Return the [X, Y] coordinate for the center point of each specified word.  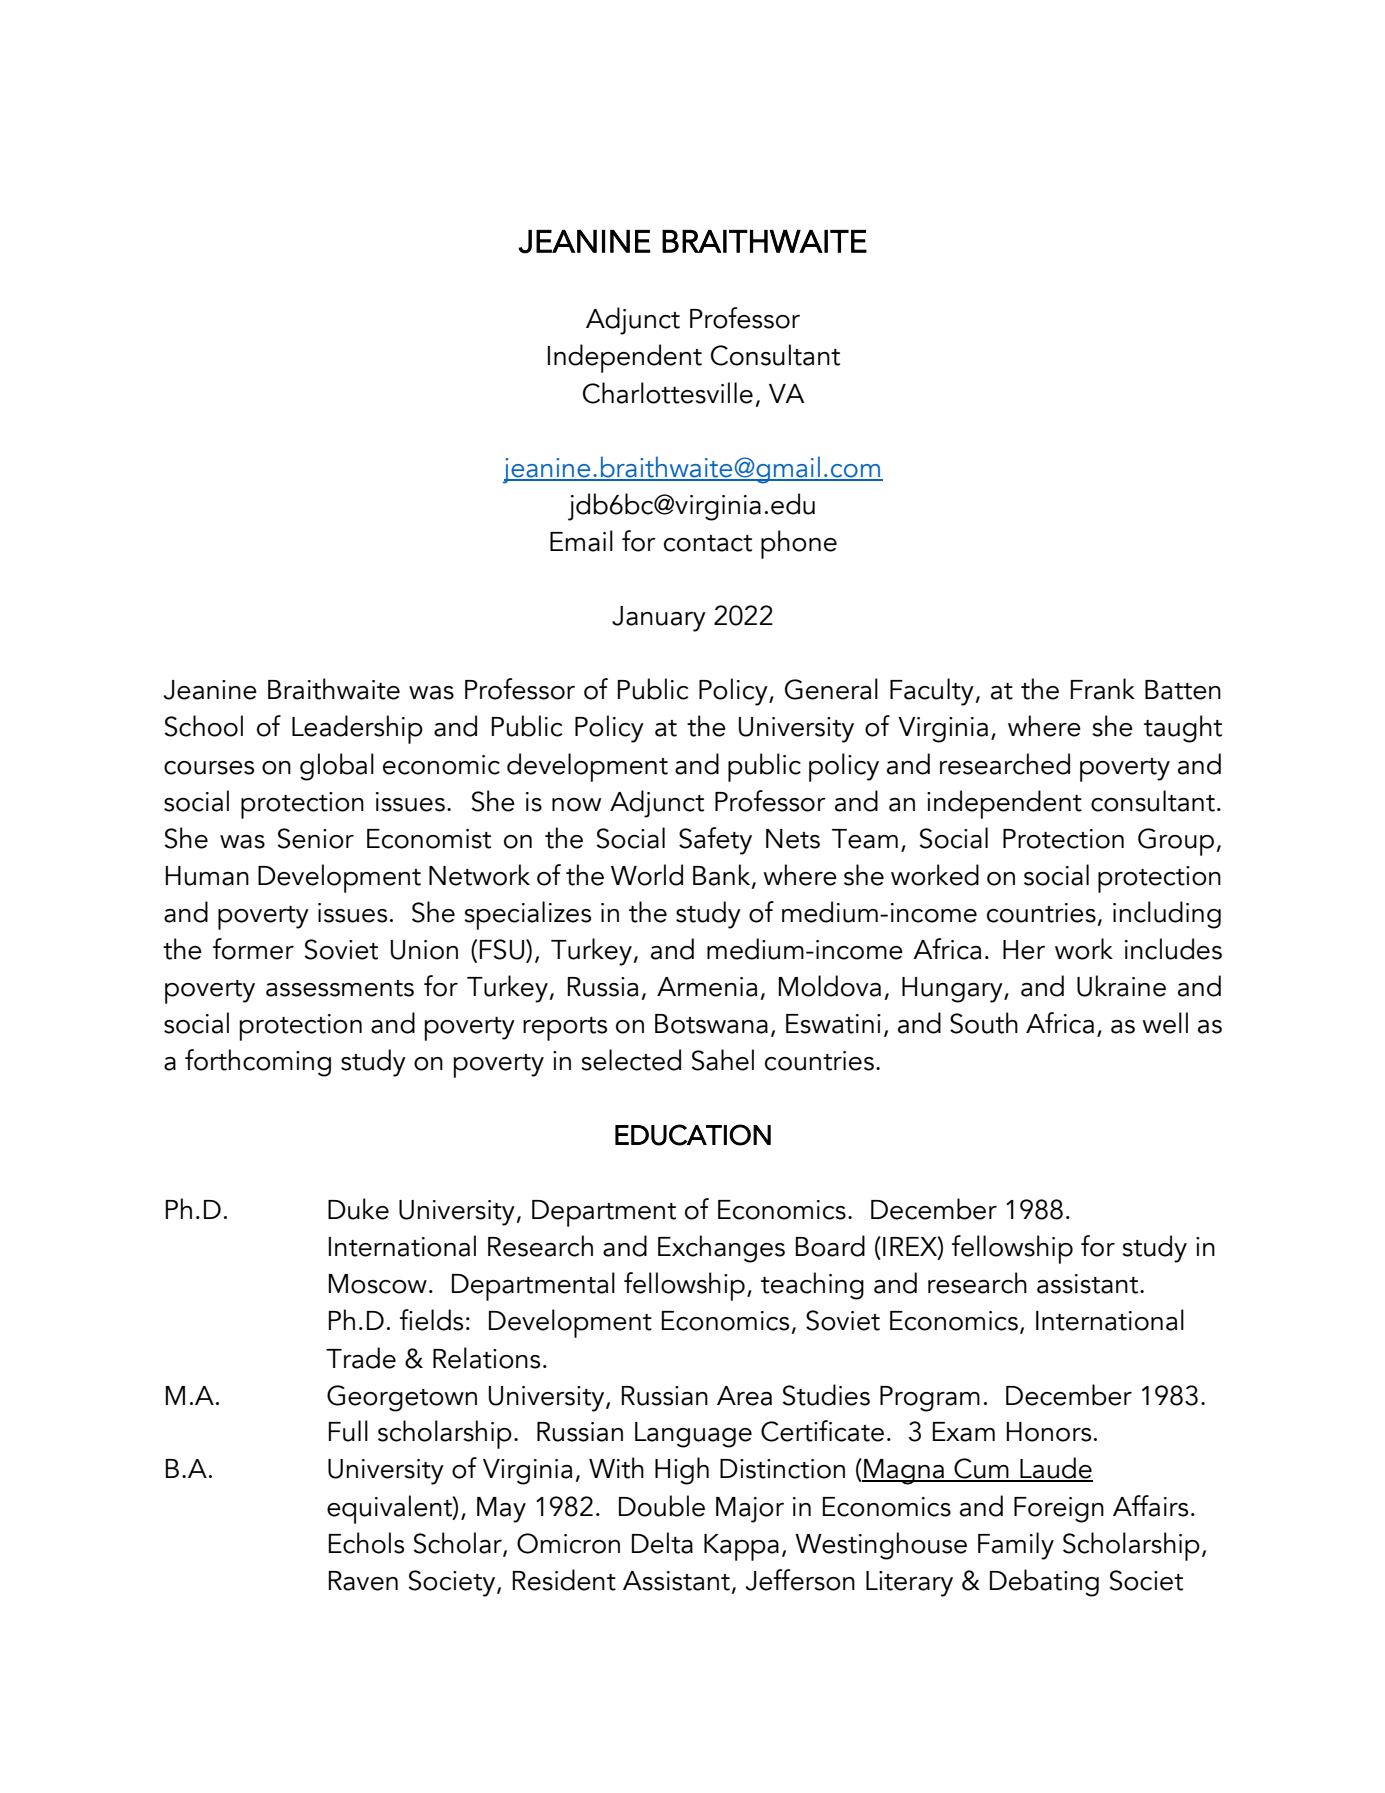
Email [581, 541]
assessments [340, 988]
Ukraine [1121, 986]
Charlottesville [668, 393]
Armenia [707, 987]
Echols [366, 1543]
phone [799, 544]
